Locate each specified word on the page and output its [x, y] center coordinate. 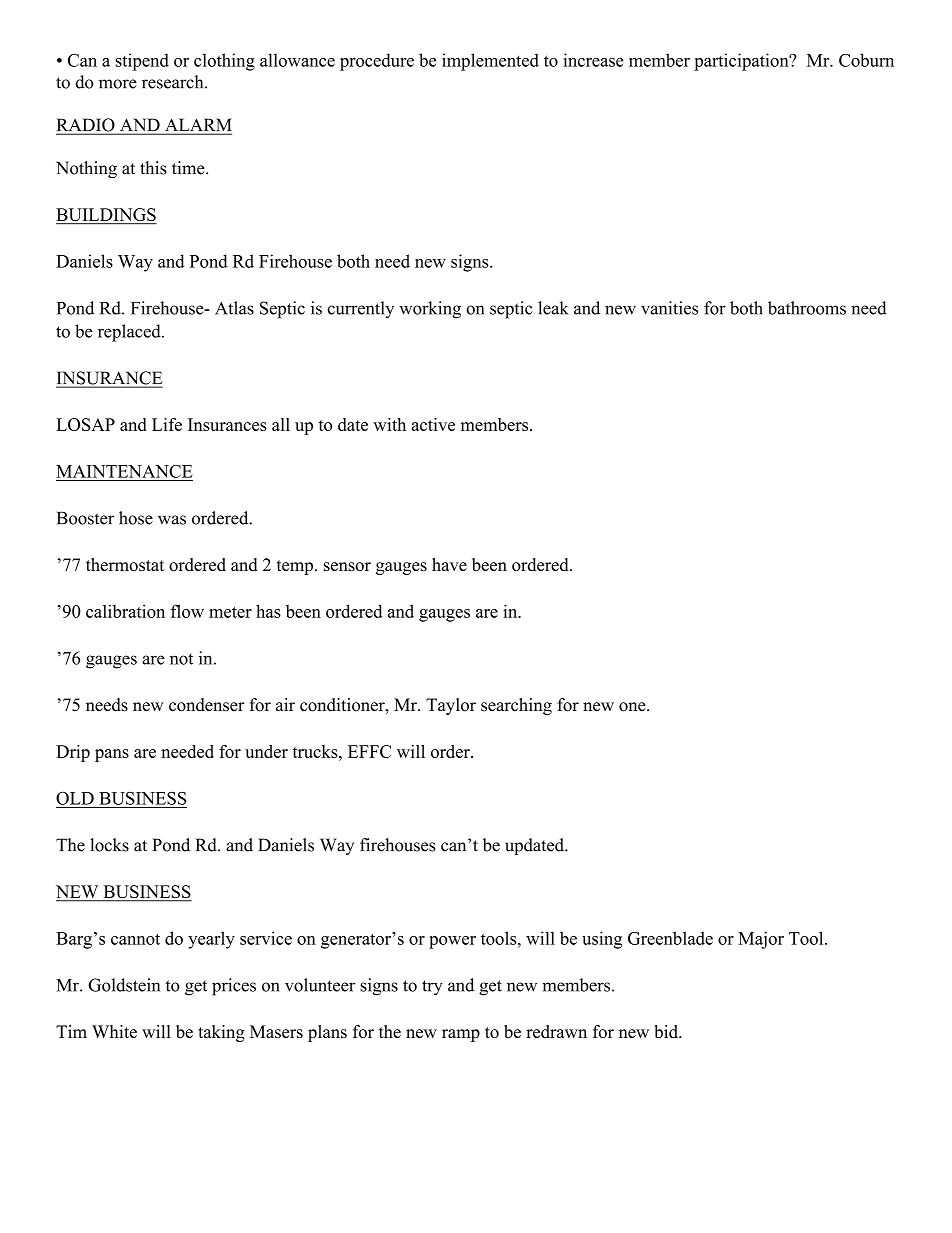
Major [761, 940]
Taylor [451, 706]
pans [112, 755]
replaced [130, 333]
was [172, 520]
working [430, 310]
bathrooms [807, 308]
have [449, 564]
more [118, 84]
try [432, 988]
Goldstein [124, 985]
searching [516, 706]
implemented [490, 62]
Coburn [866, 60]
